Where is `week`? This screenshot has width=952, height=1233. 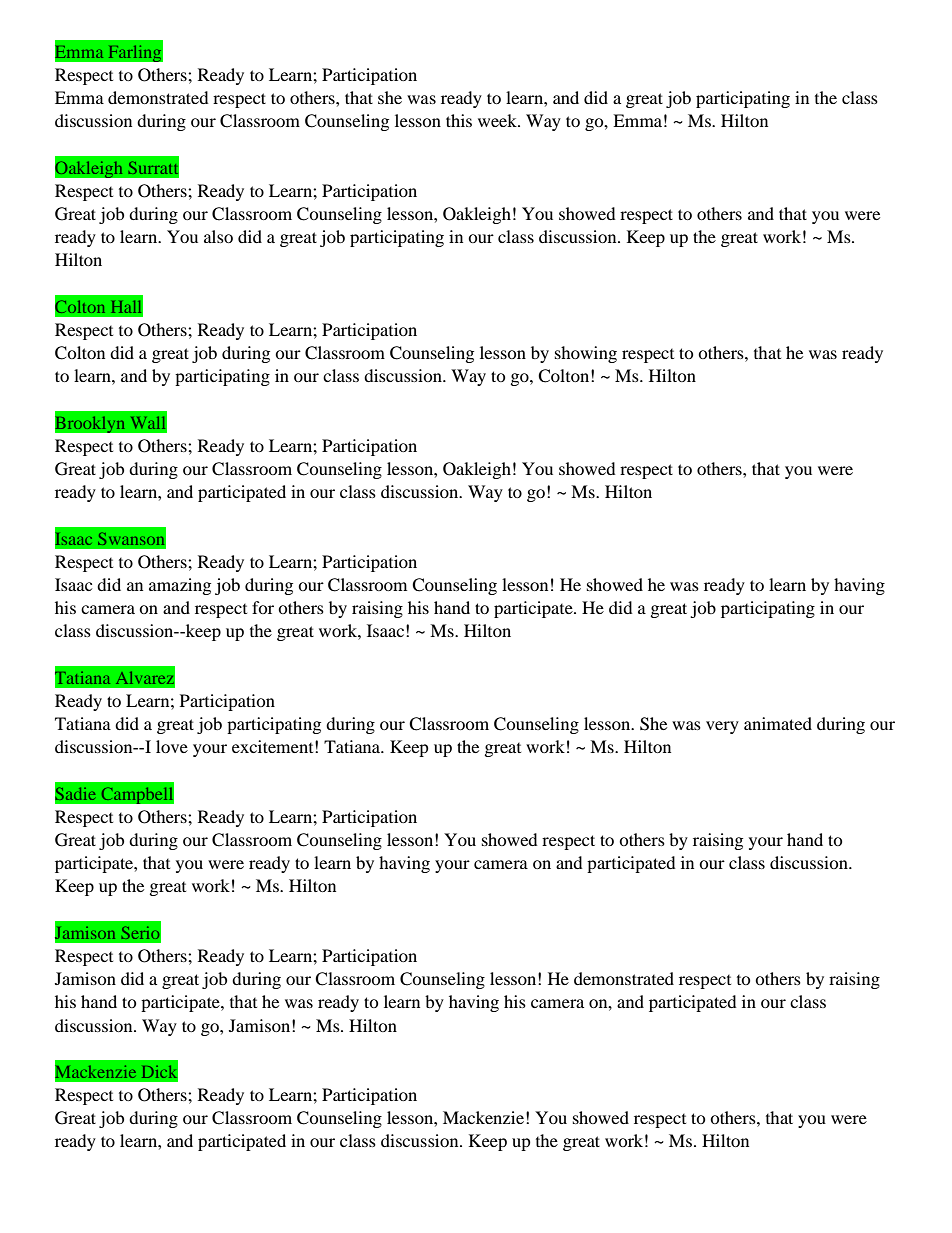
week is located at coordinates (498, 120).
